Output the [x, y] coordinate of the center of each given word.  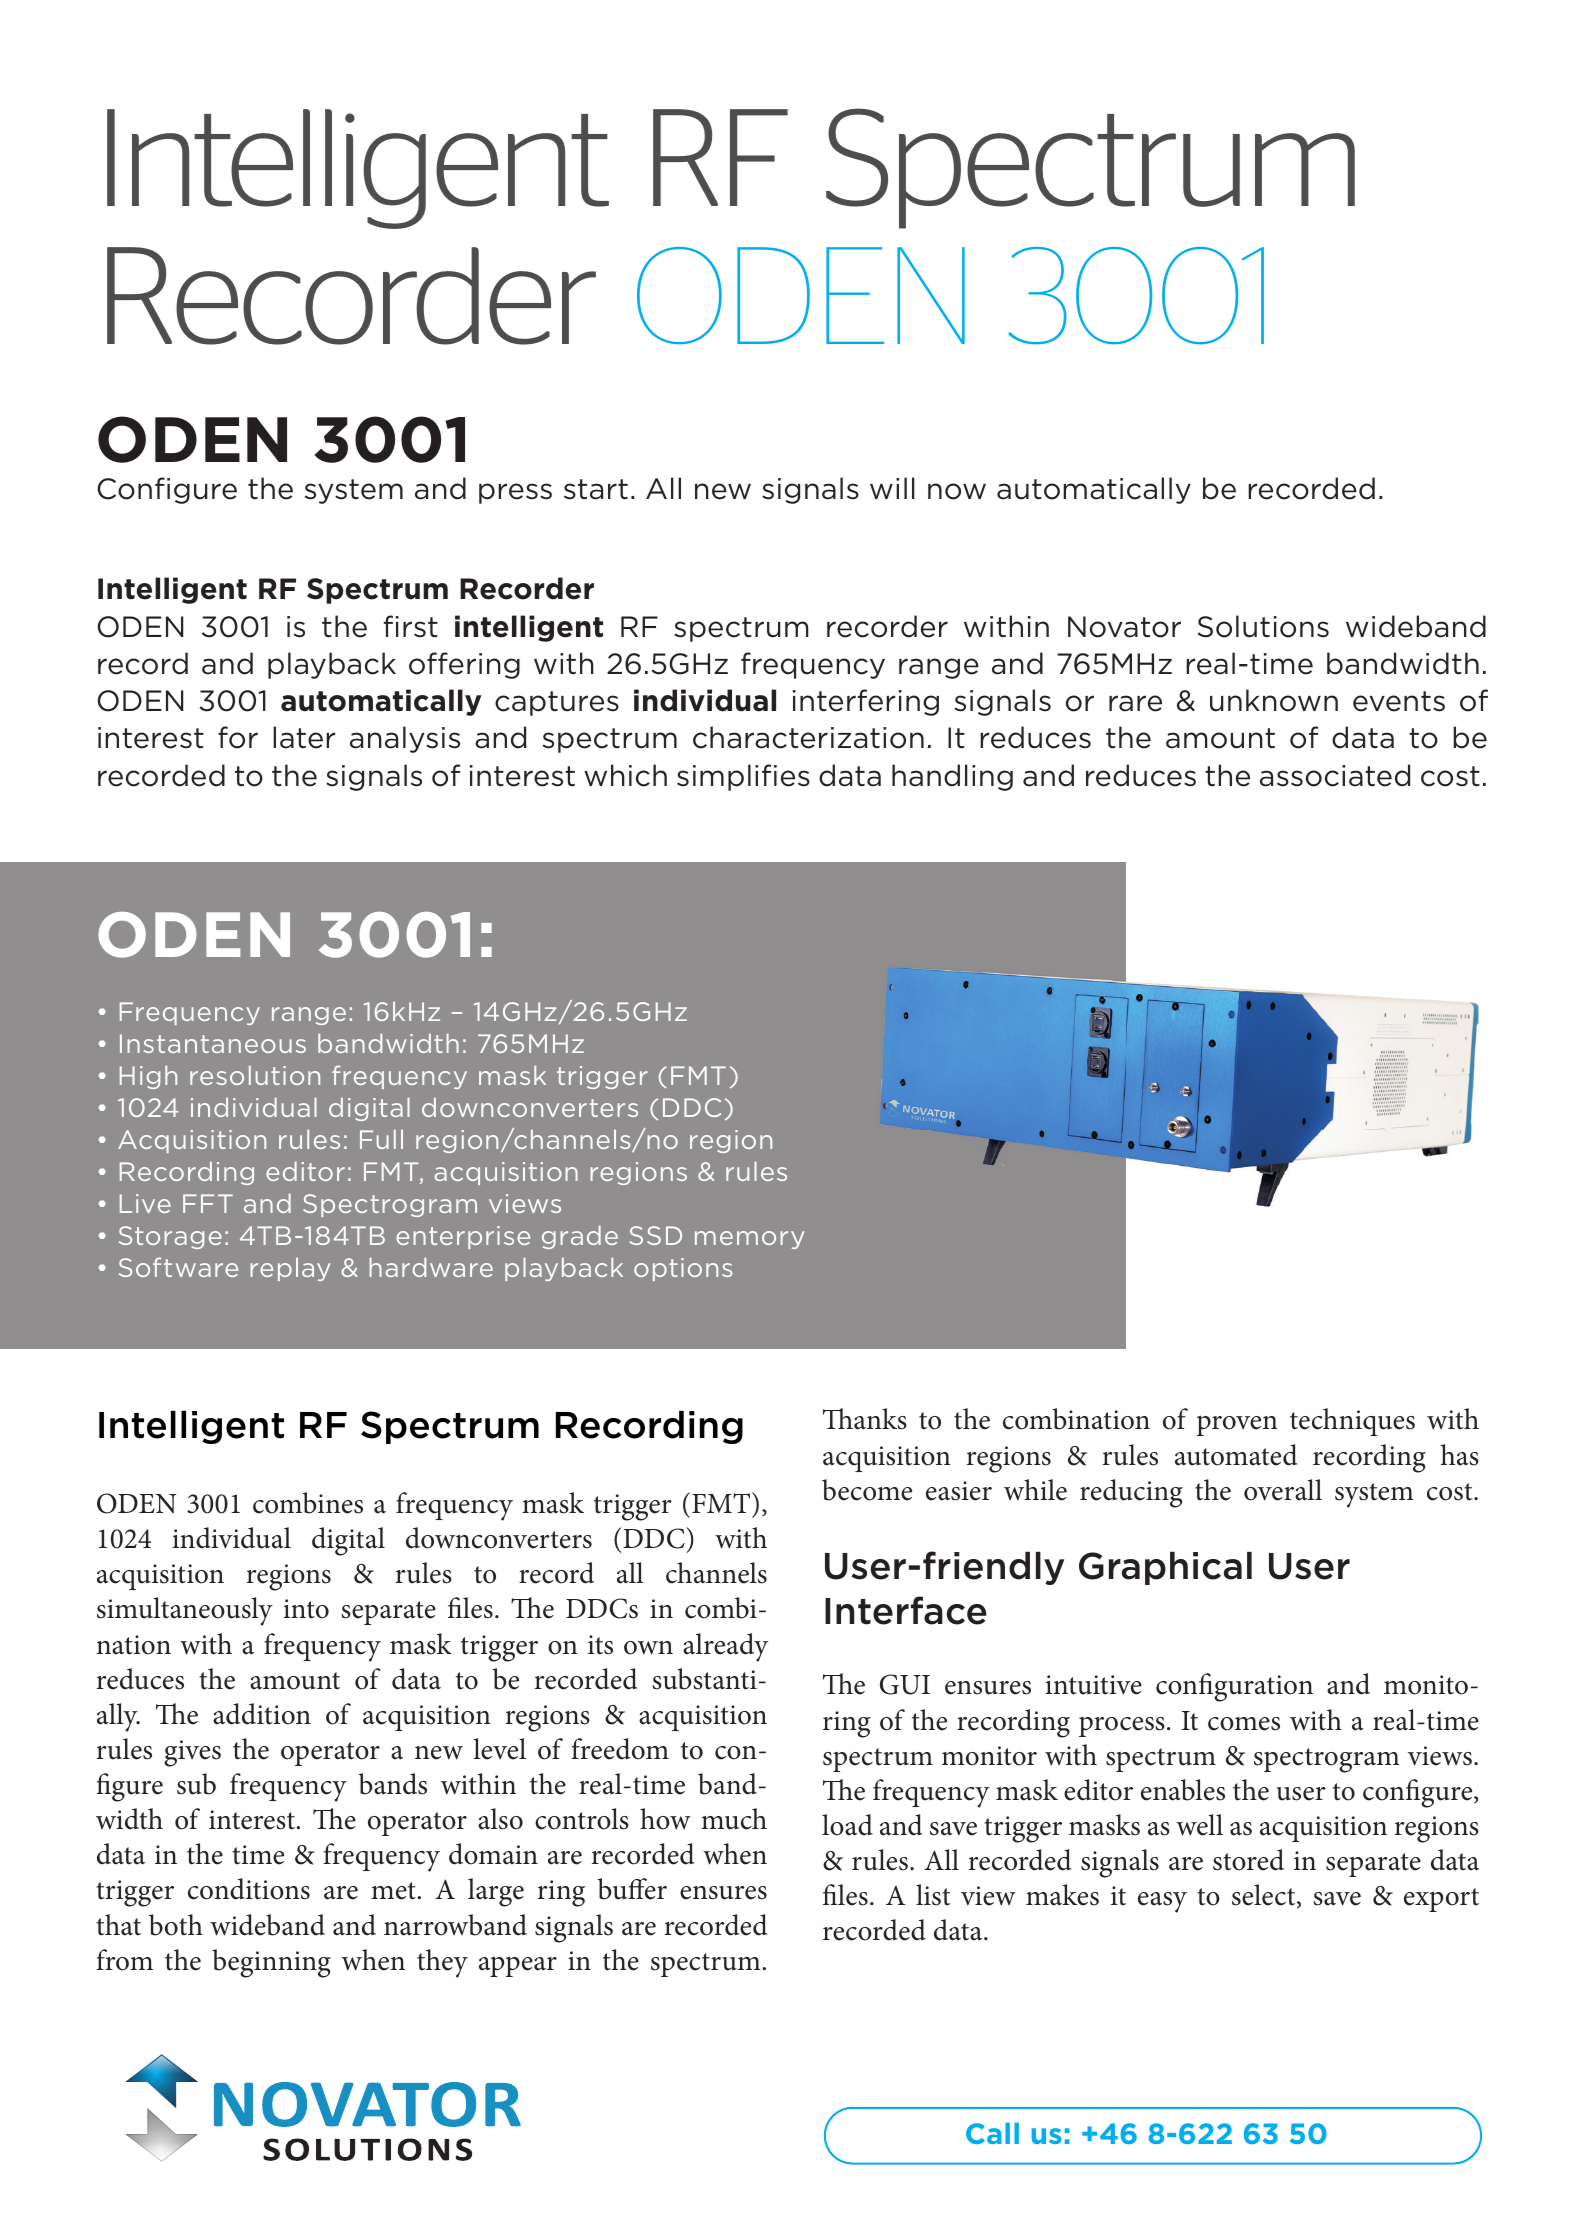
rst [420, 627]
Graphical [1165, 1568]
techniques [1352, 1422]
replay [290, 1269]
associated [1335, 775]
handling [952, 777]
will [892, 488]
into [306, 1609]
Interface [906, 1610]
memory [750, 1240]
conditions [249, 1889]
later [304, 737]
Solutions [1263, 626]
